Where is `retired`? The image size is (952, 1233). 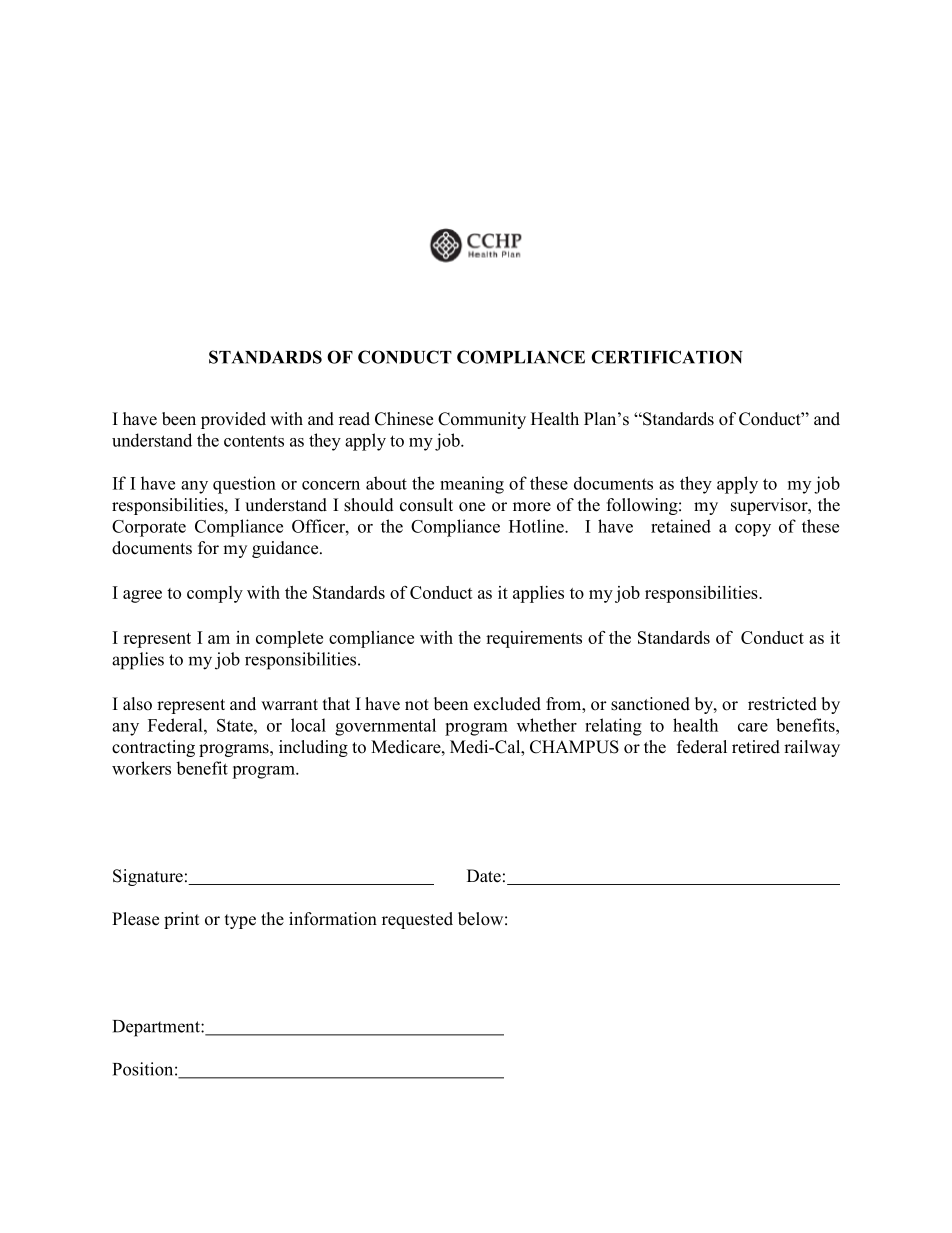
retired is located at coordinates (756, 747).
